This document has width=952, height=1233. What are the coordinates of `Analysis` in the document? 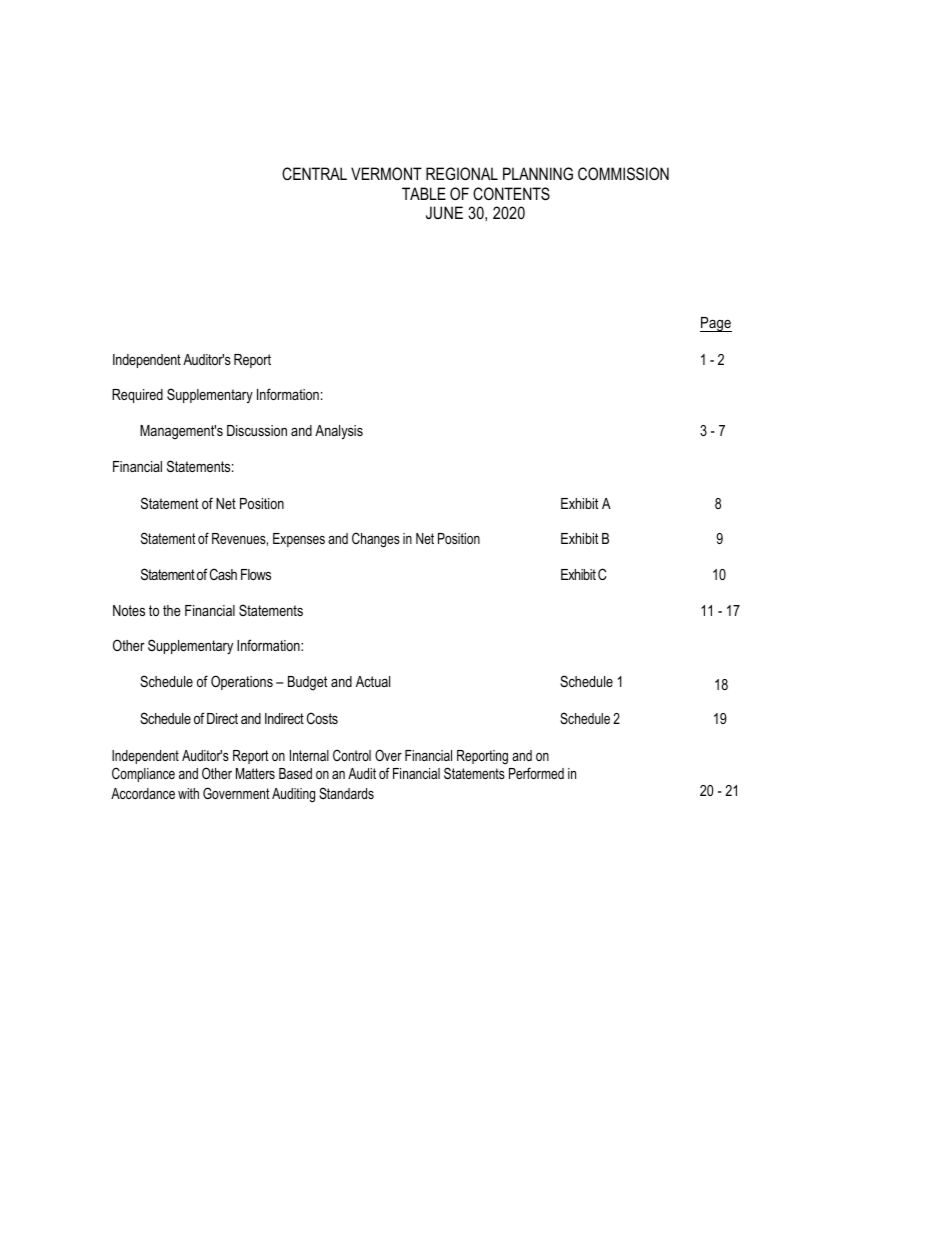 It's located at (339, 432).
